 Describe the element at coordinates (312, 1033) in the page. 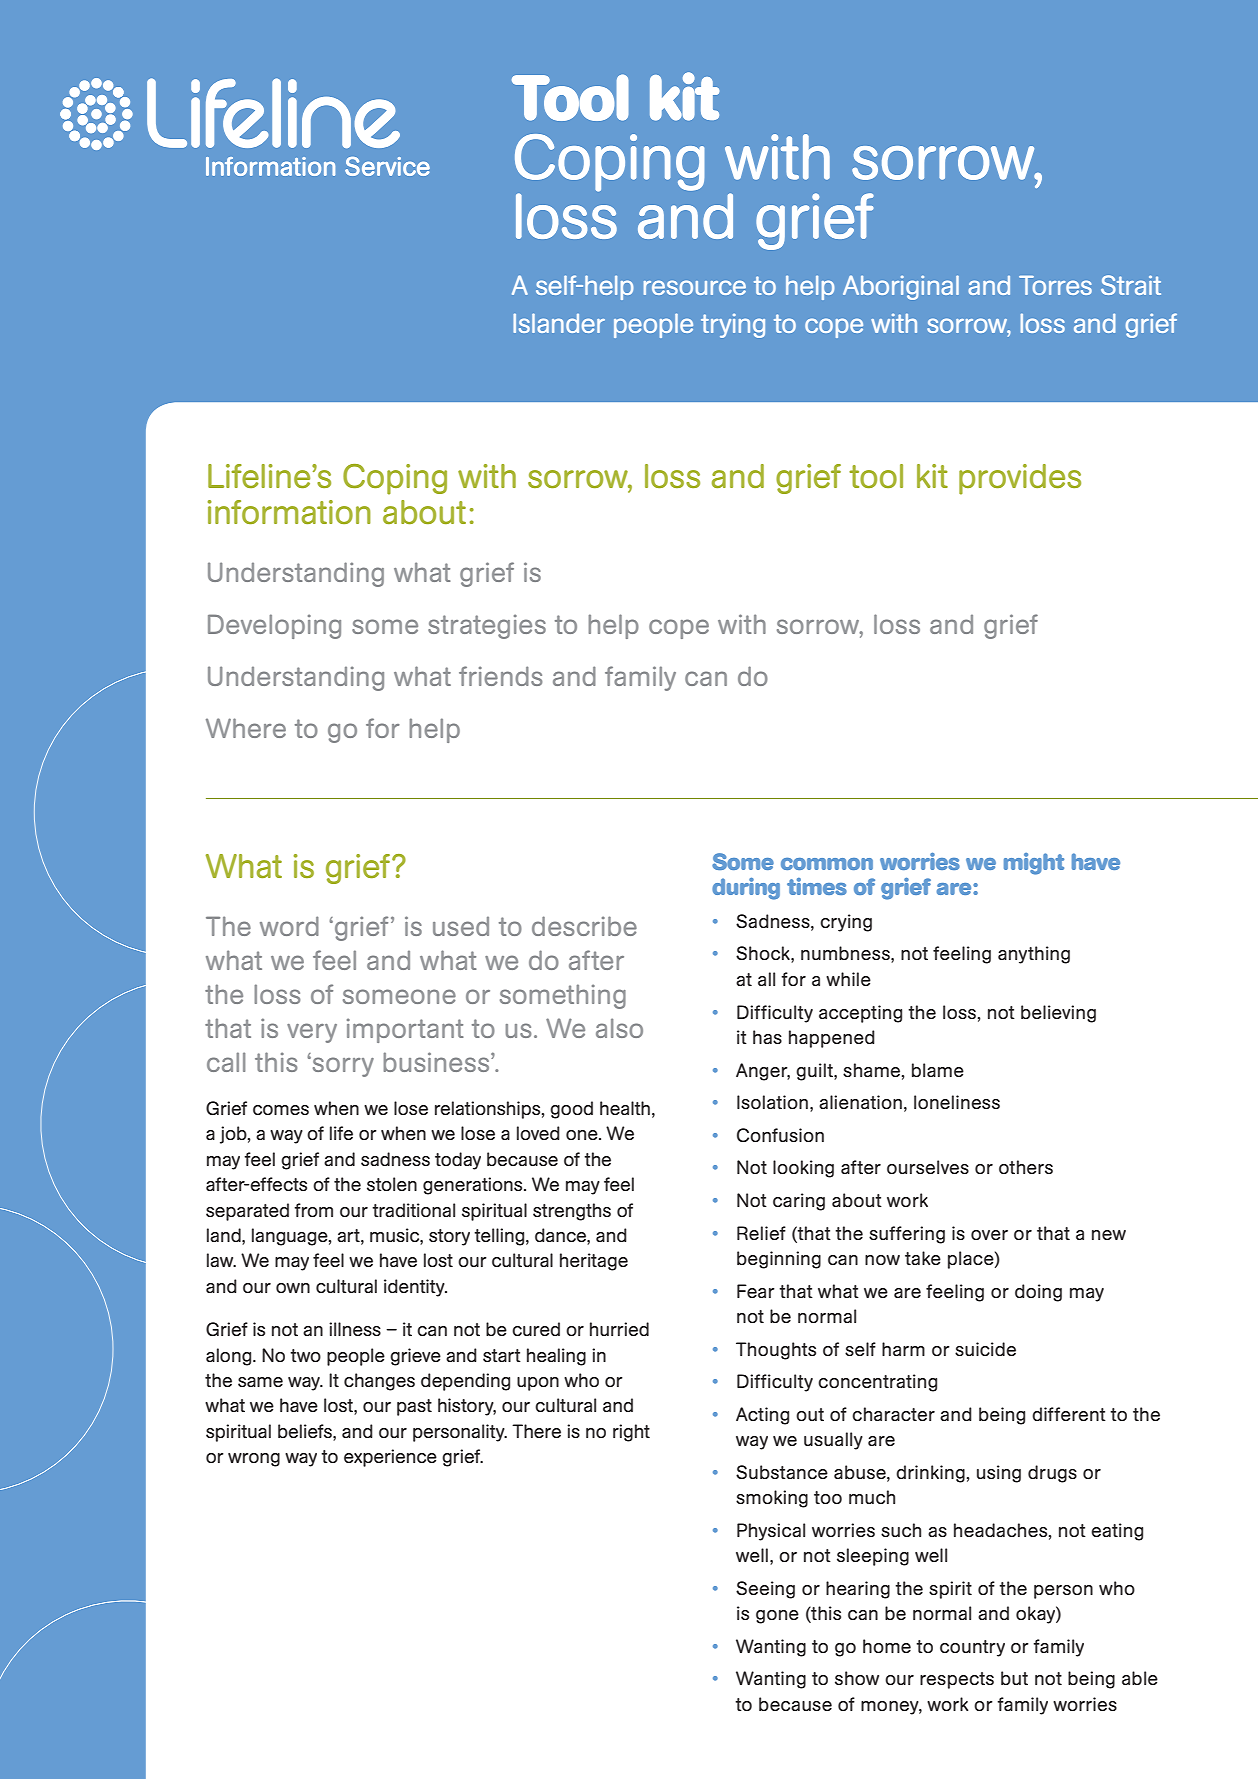

I see `very` at that location.
